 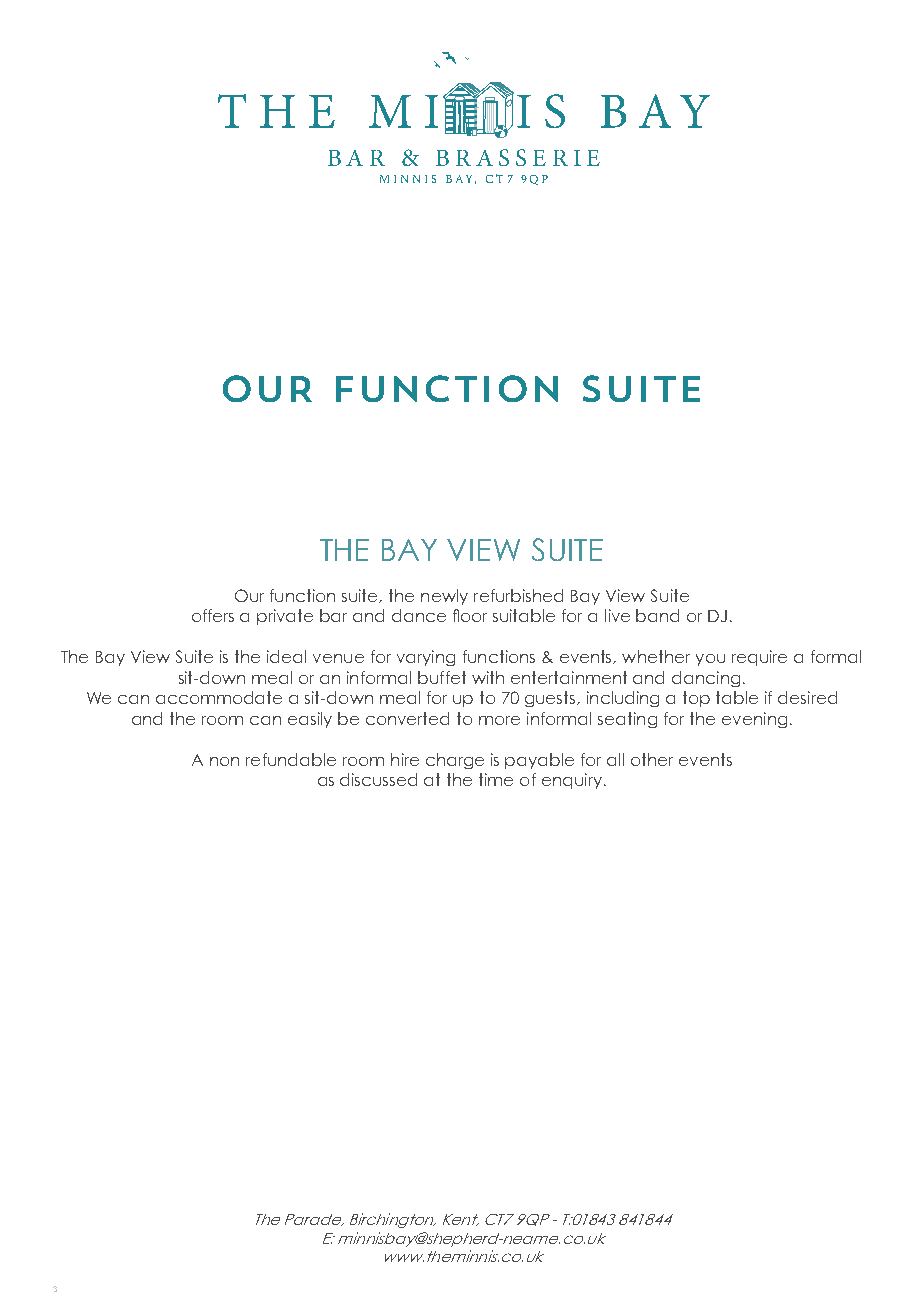 What do you see at coordinates (488, 677) in the screenshot?
I see `with` at bounding box center [488, 677].
